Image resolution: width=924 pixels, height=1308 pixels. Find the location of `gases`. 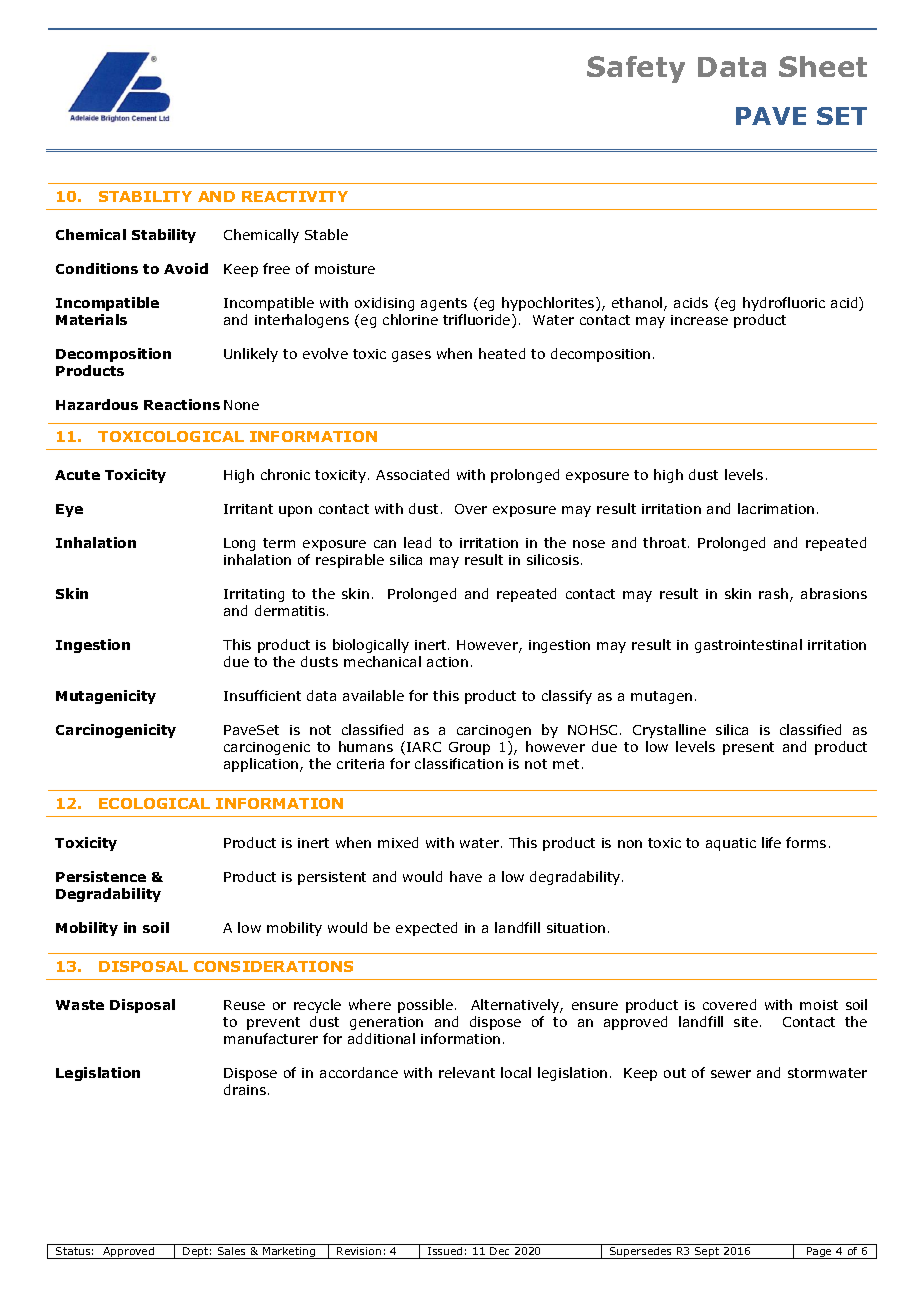

gases is located at coordinates (411, 356).
